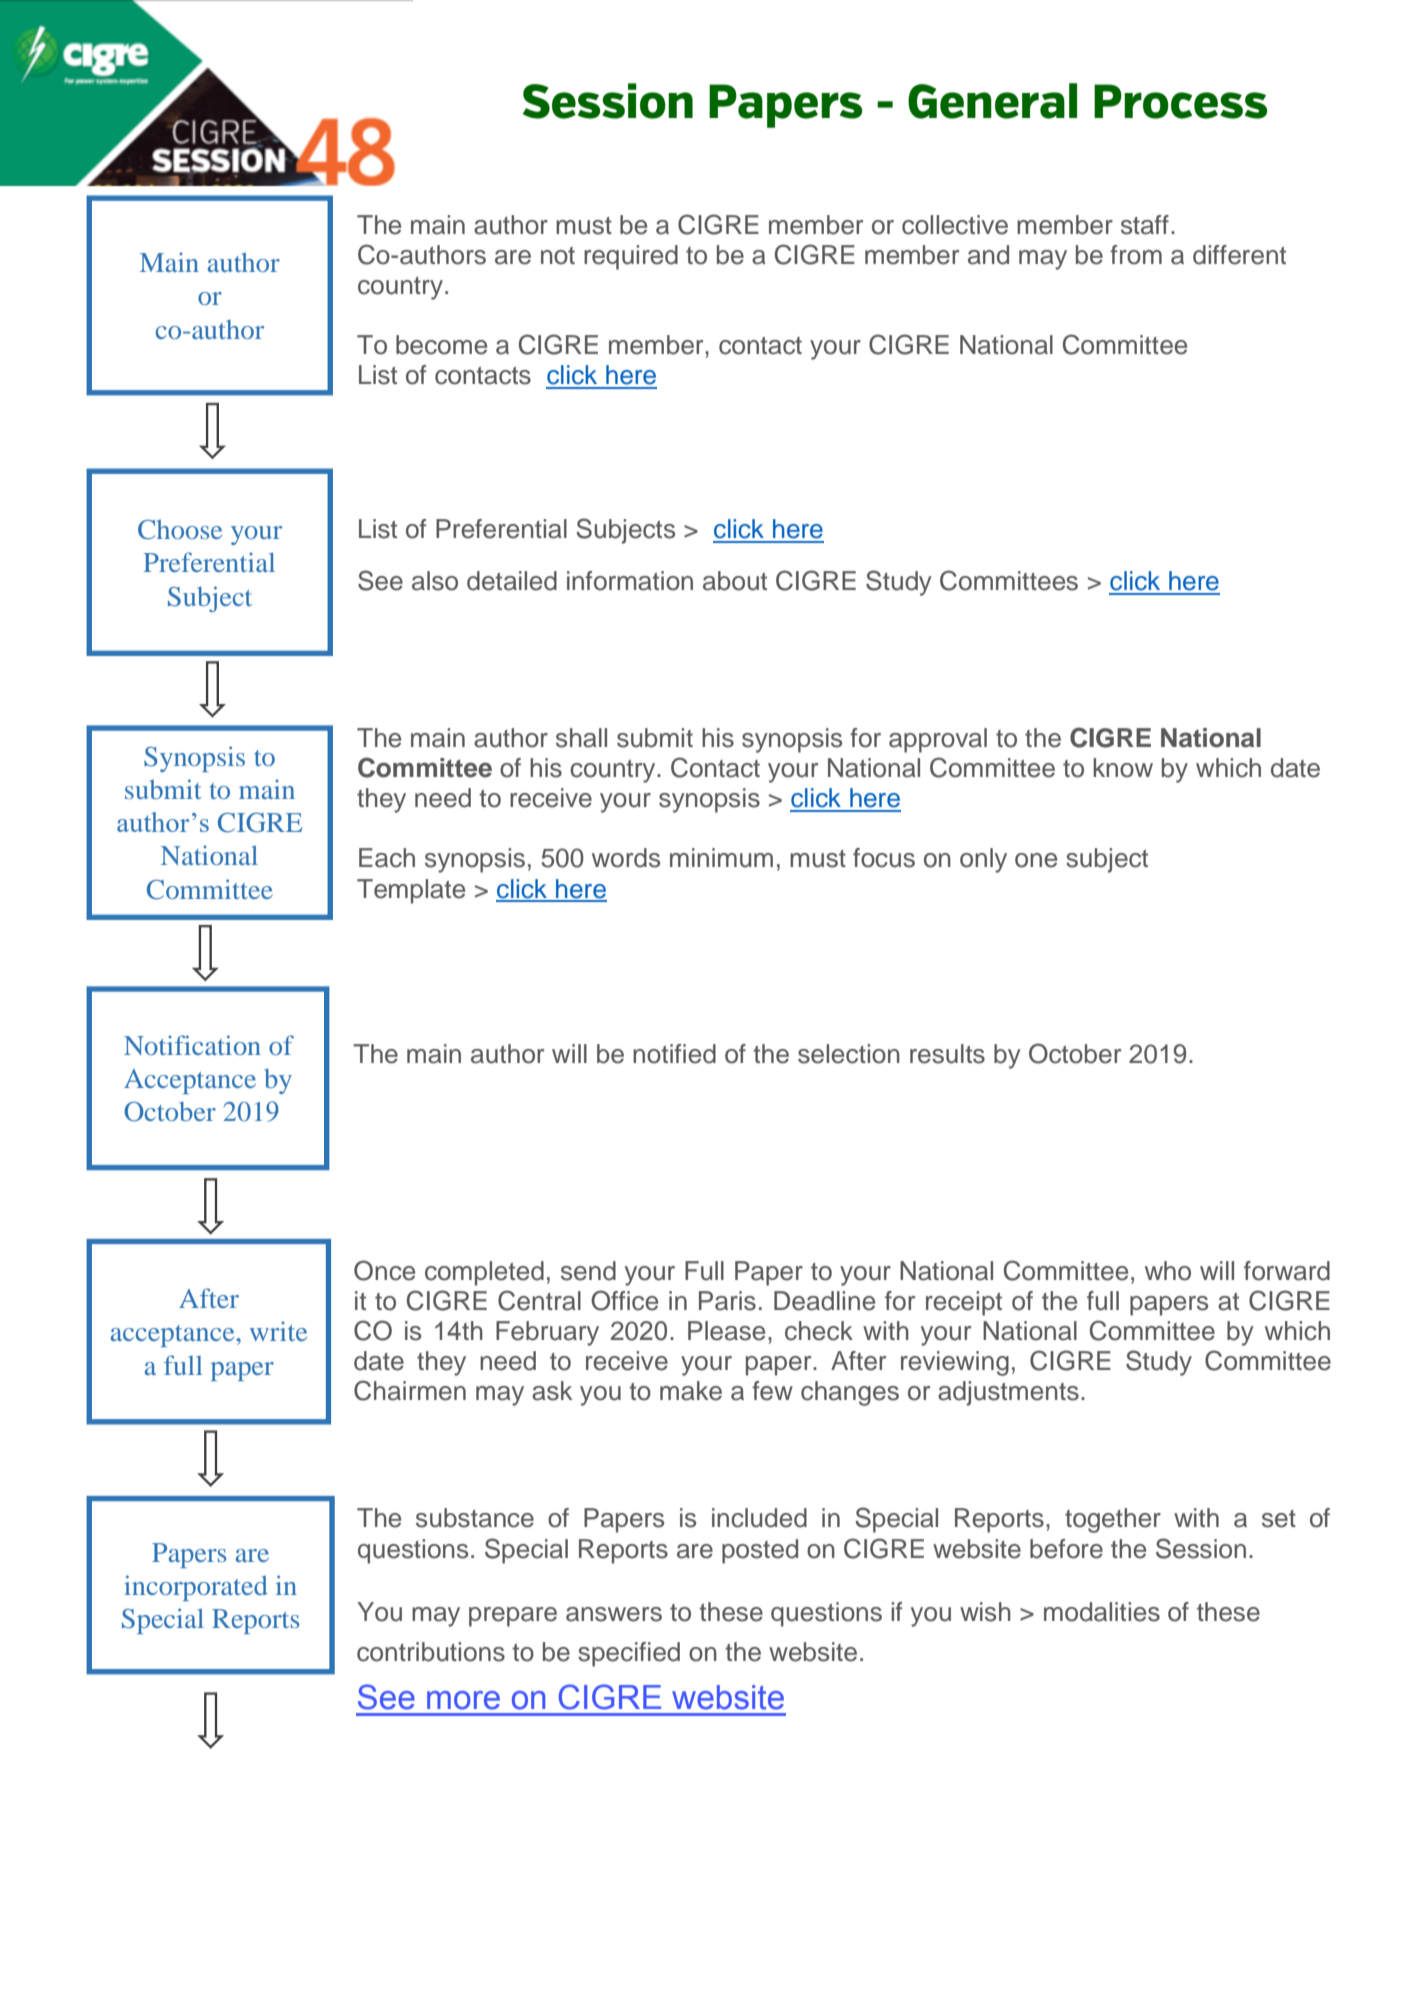 The image size is (1417, 2004). I want to click on about, so click(735, 581).
